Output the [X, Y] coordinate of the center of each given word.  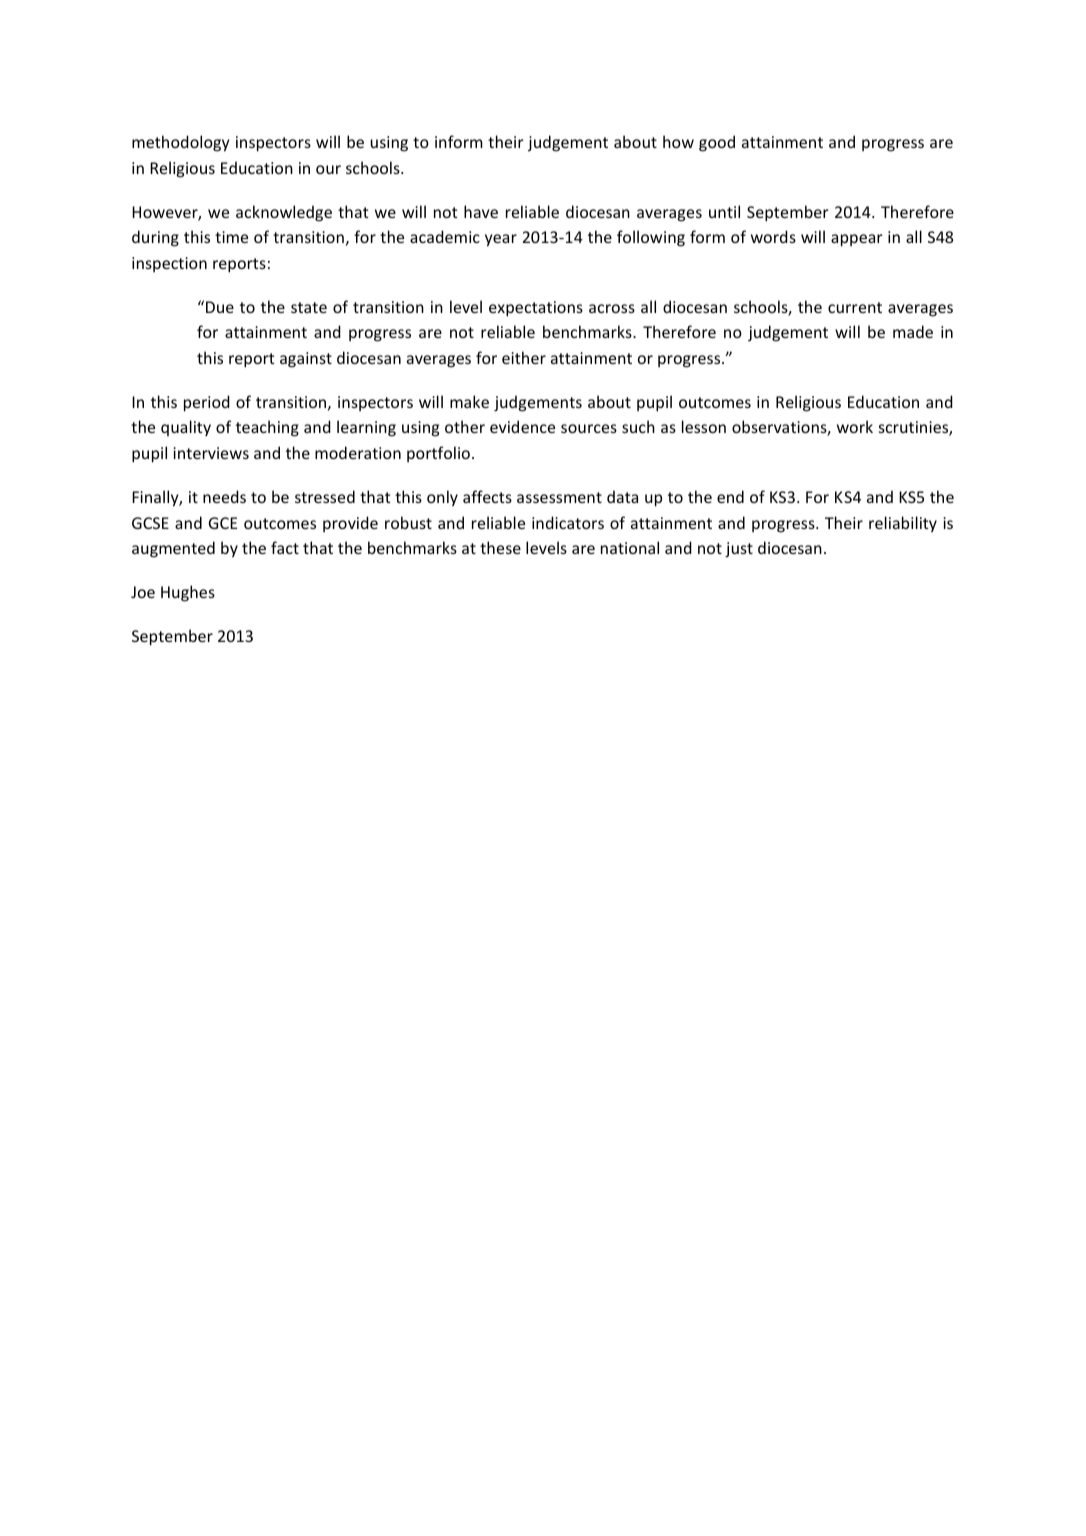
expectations [536, 309]
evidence [522, 426]
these [500, 547]
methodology [181, 143]
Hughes [188, 593]
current [855, 307]
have [481, 211]
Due [220, 307]
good [717, 143]
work [855, 426]
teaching [267, 428]
